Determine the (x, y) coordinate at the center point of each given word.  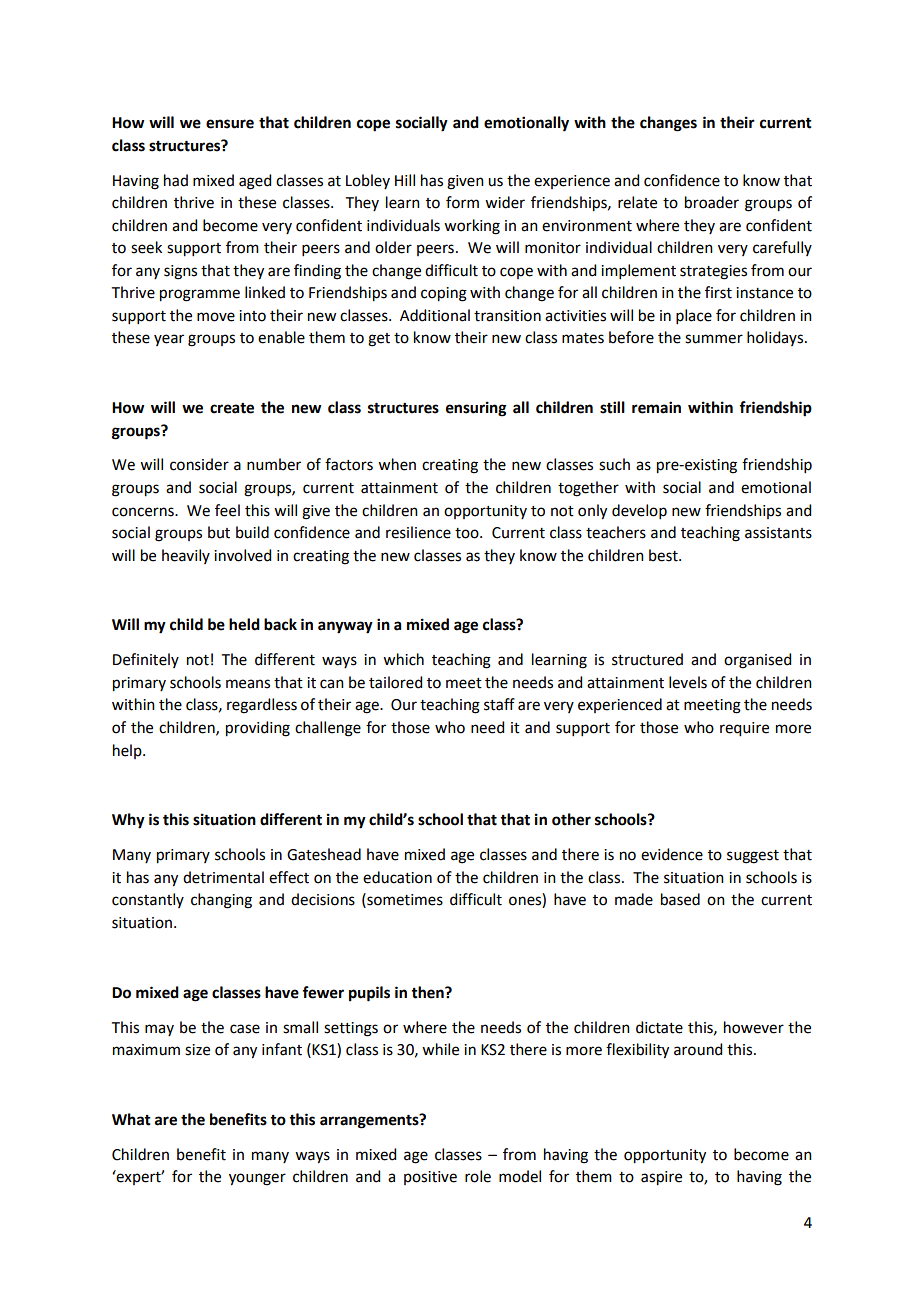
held (244, 624)
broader (712, 202)
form (462, 202)
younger (257, 1179)
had (176, 180)
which (403, 659)
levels (688, 682)
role (478, 1176)
